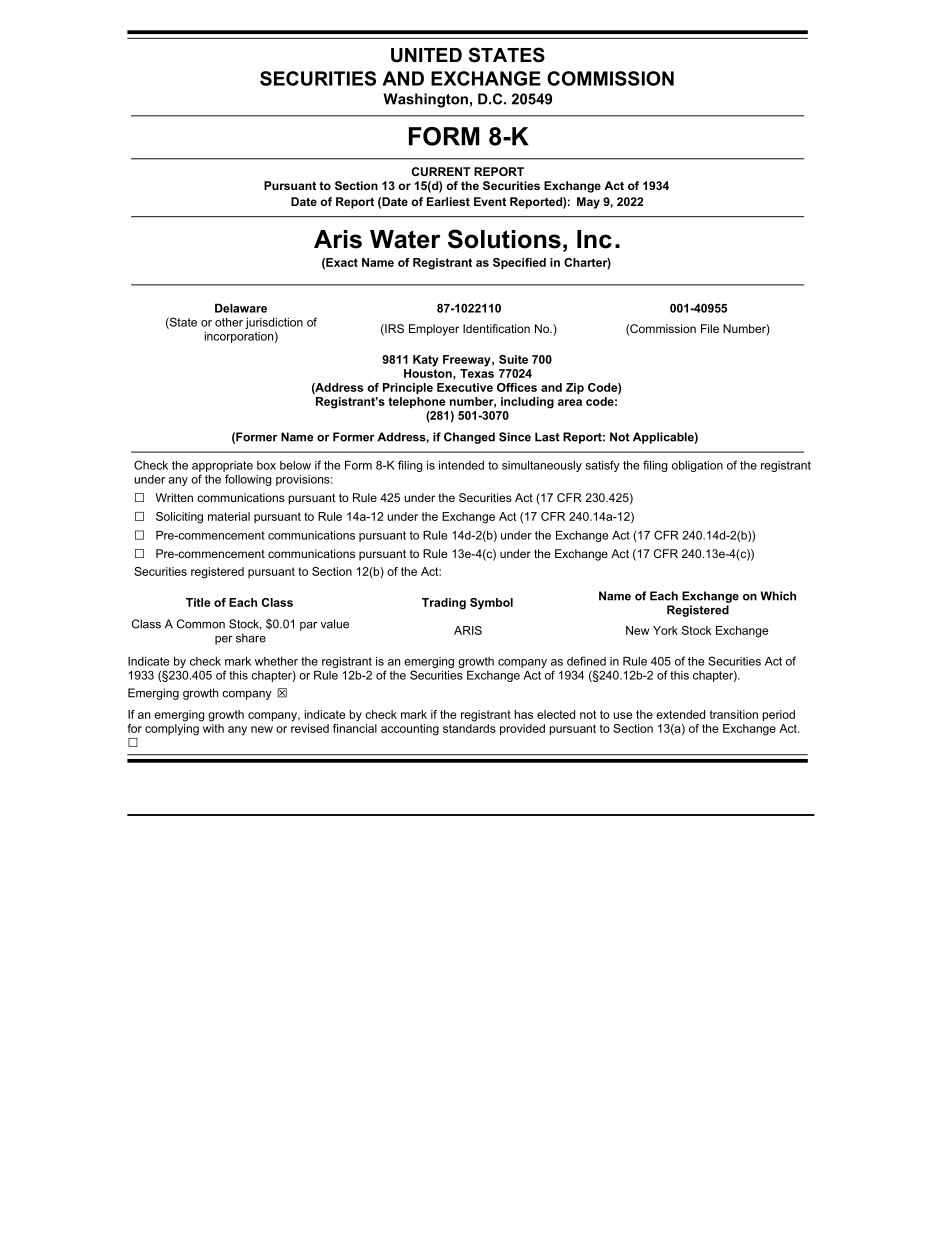  Describe the element at coordinates (588, 203) in the screenshot. I see `May` at that location.
